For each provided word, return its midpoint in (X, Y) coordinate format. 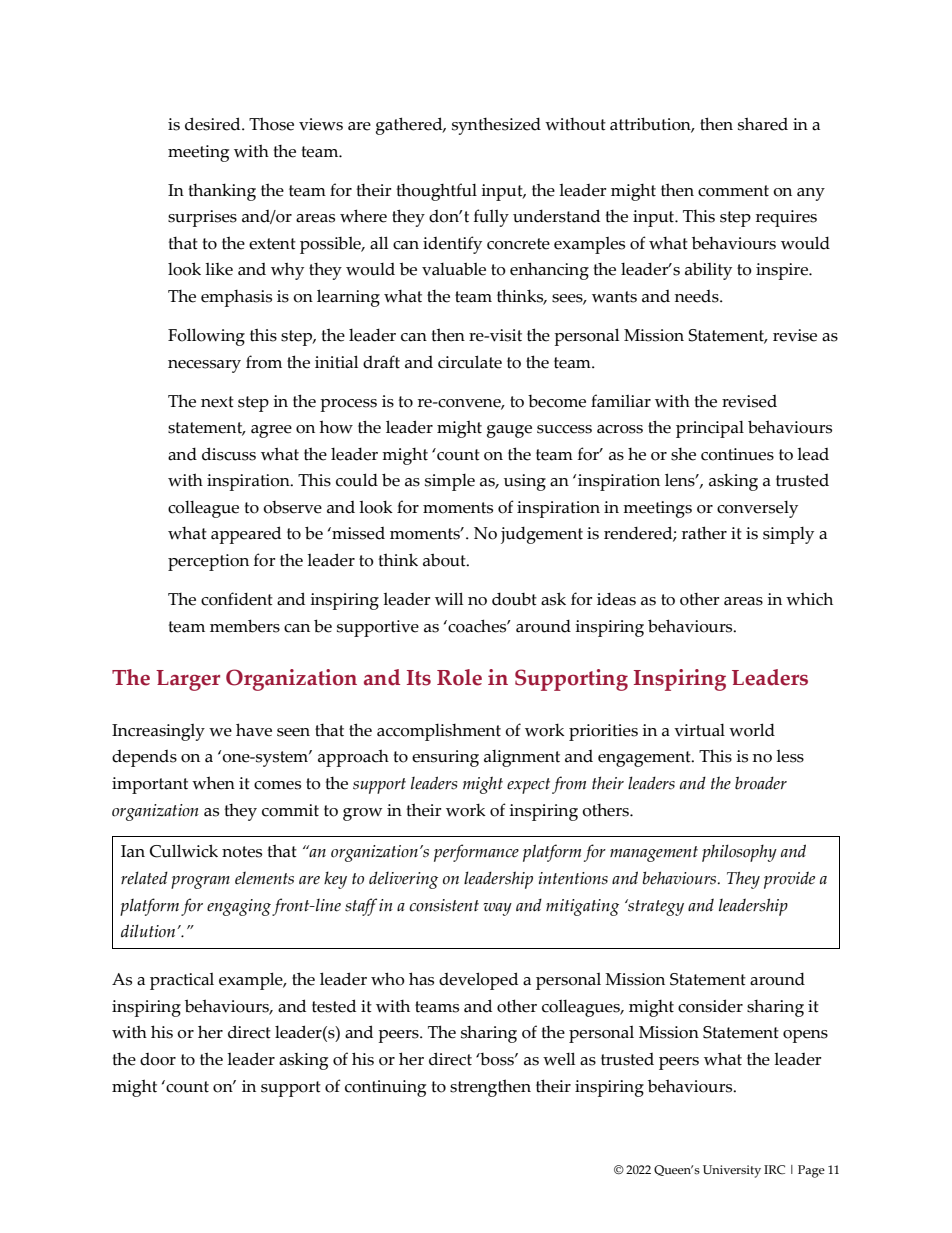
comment (733, 191)
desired (214, 124)
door (158, 1059)
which (809, 599)
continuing (385, 1088)
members (245, 626)
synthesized (496, 126)
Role (459, 677)
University (732, 1171)
